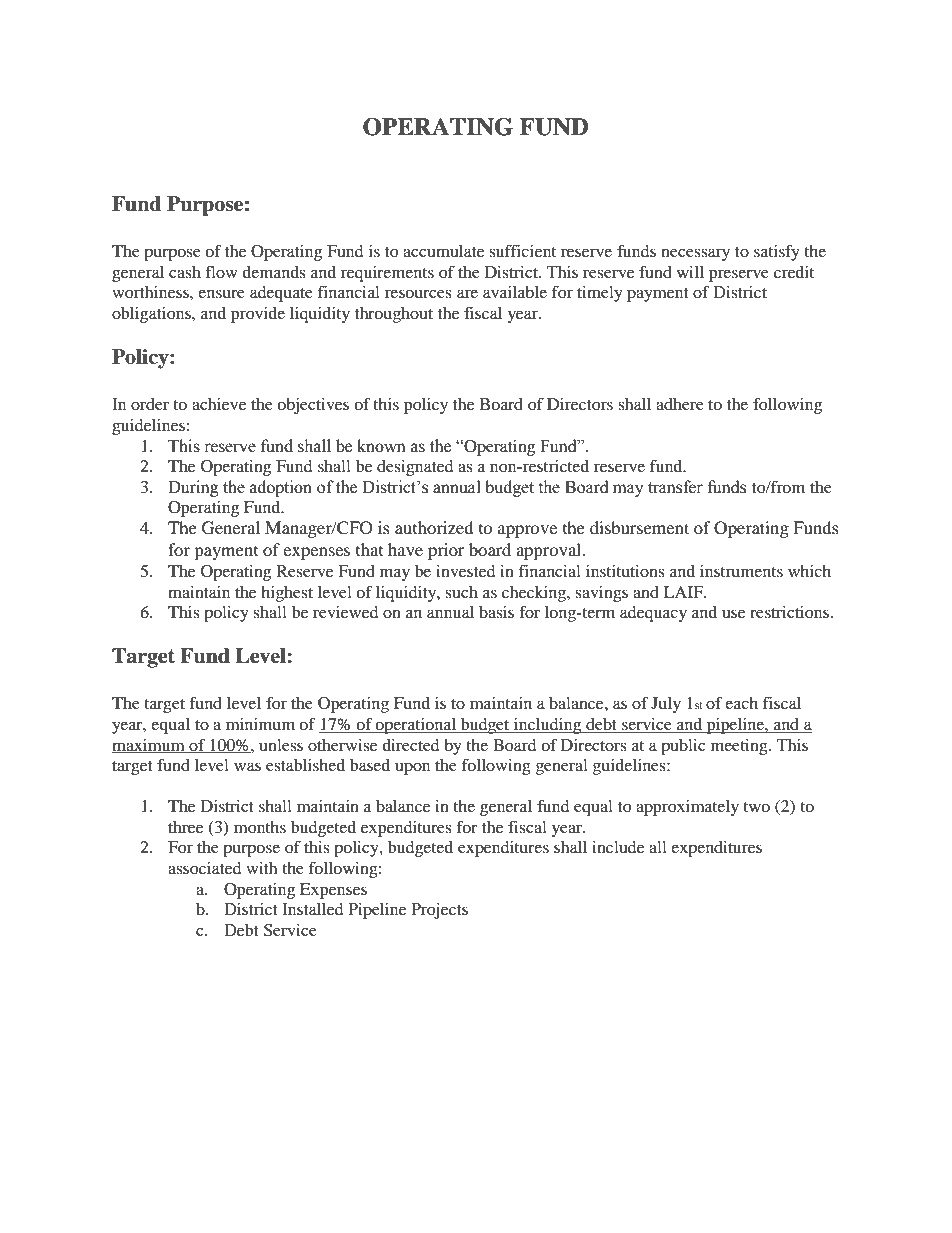 The width and height of the image is (952, 1233). I want to click on each, so click(741, 703).
